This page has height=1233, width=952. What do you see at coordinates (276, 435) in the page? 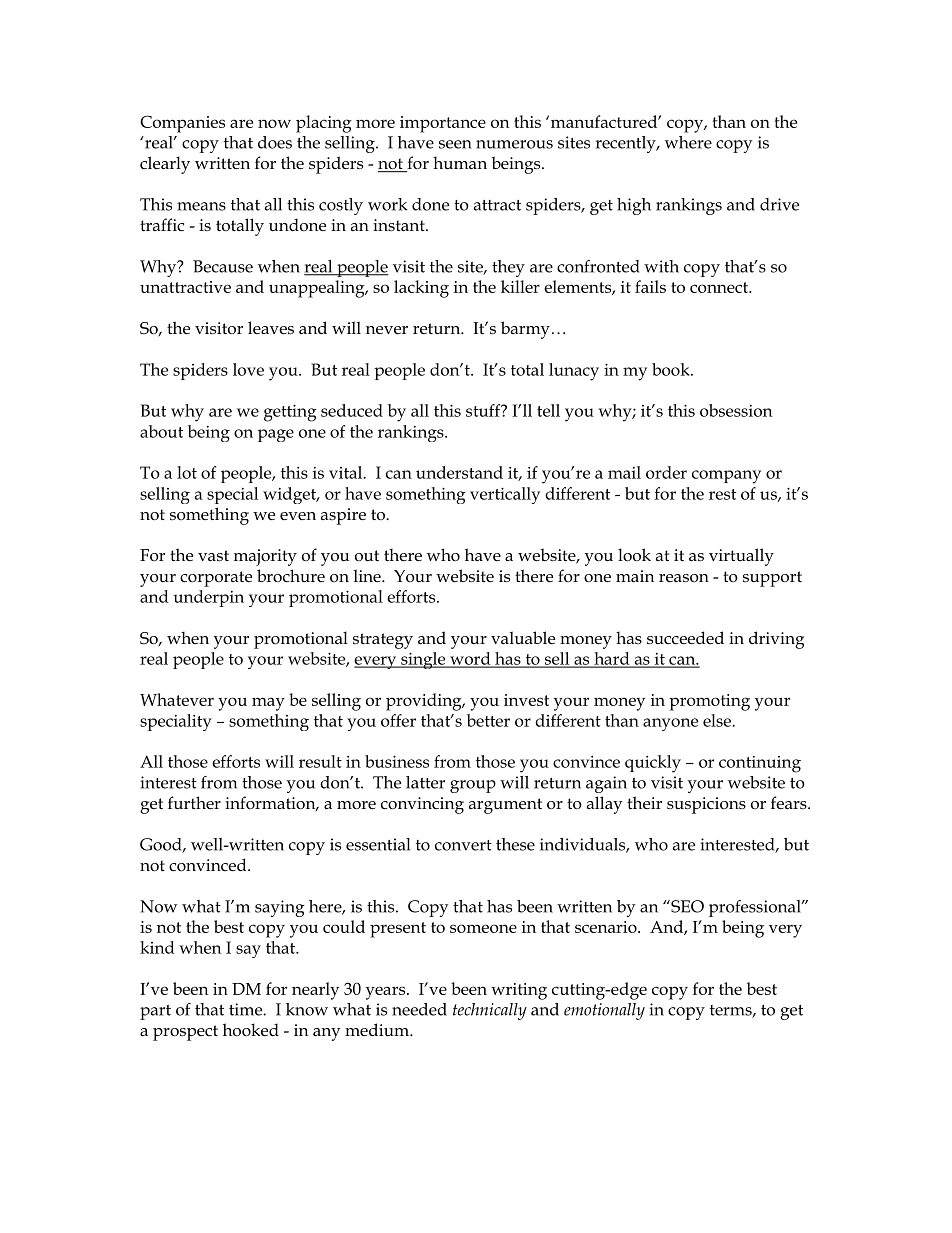
I see `page` at bounding box center [276, 435].
